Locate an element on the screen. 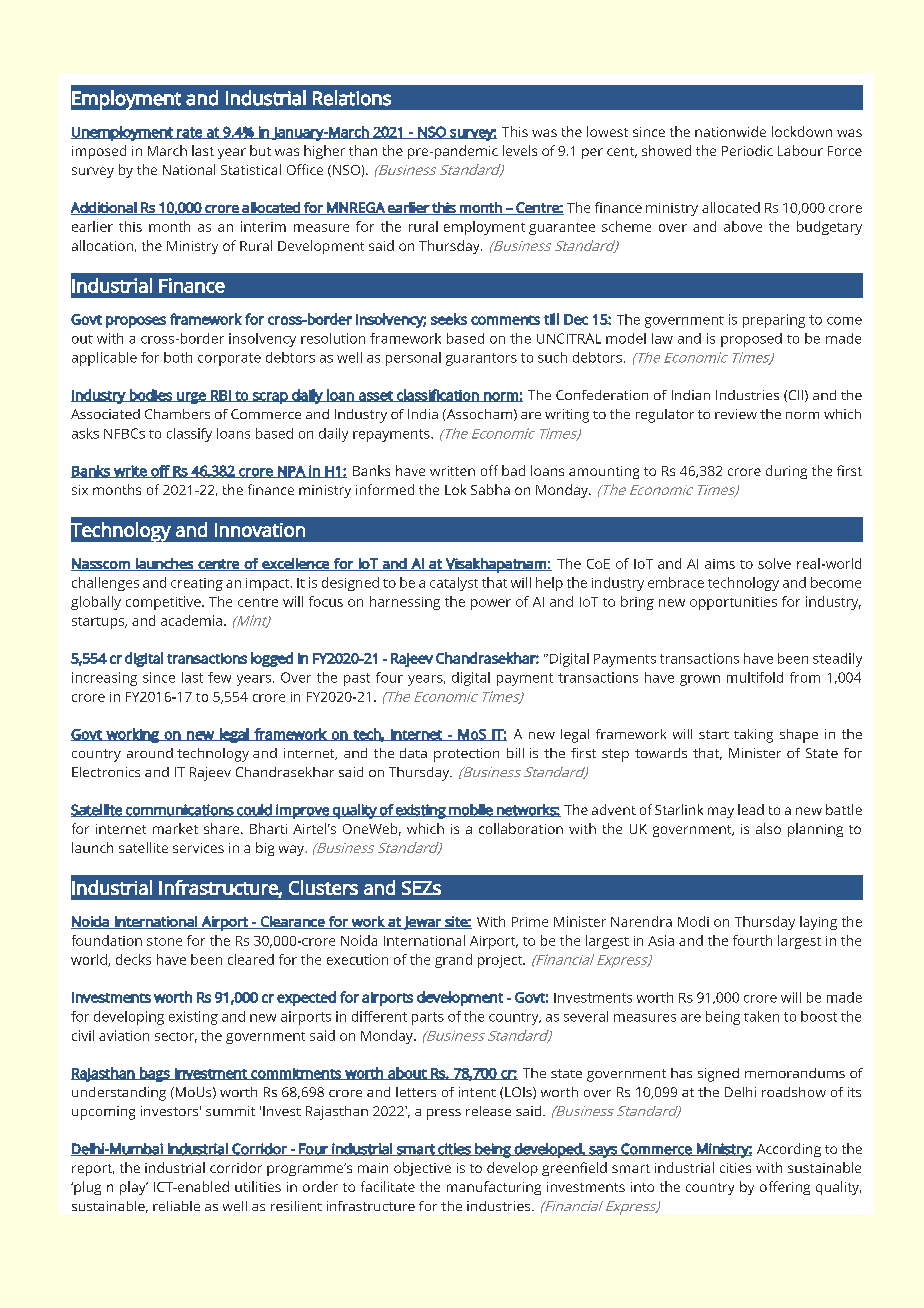 The width and height of the screenshot is (924, 1308). written is located at coordinates (452, 471).
